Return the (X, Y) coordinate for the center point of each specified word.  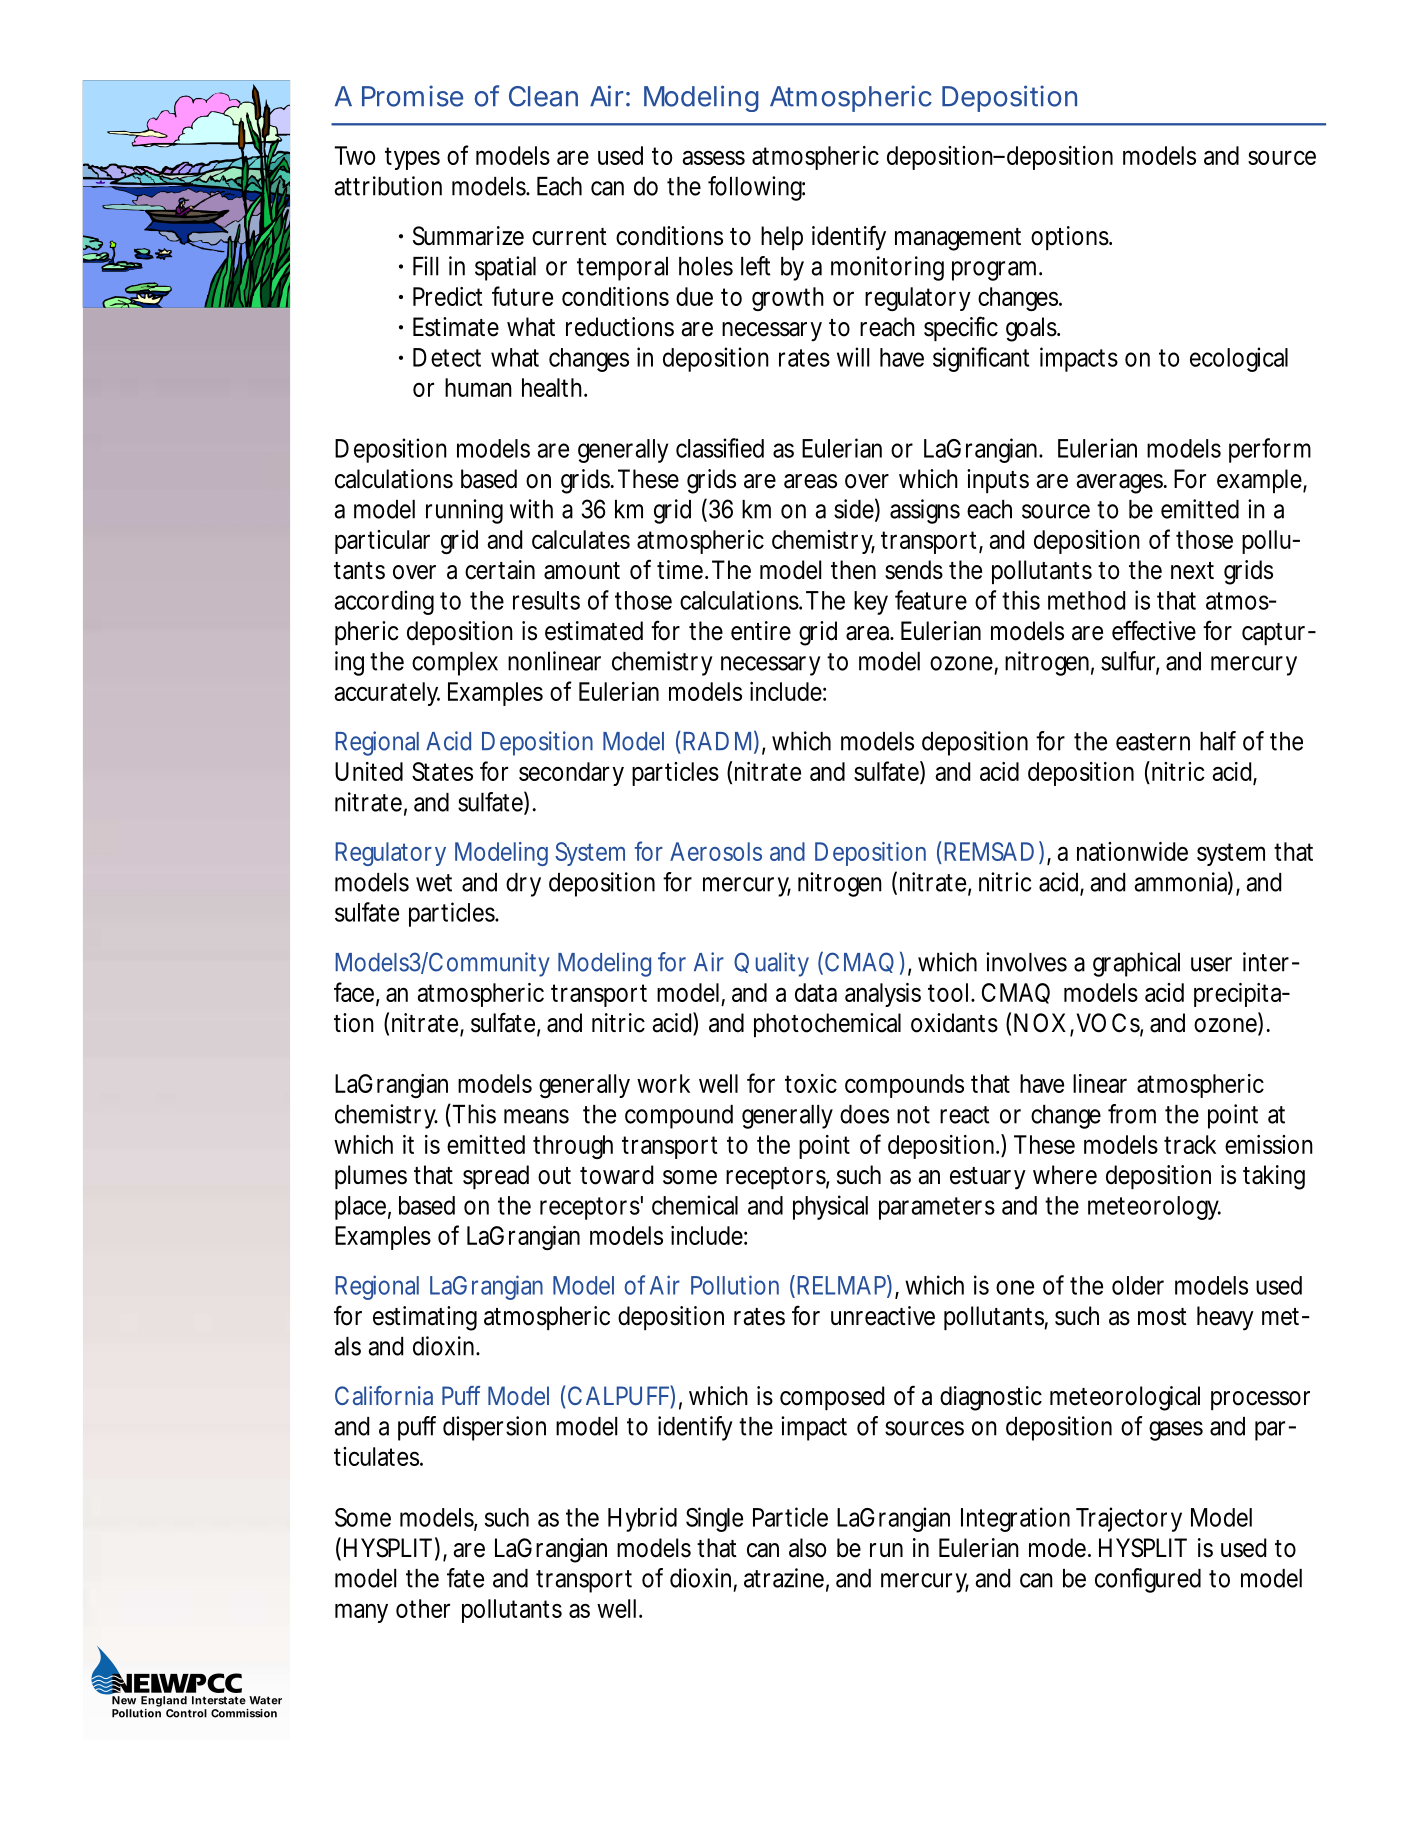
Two (355, 155)
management (958, 239)
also (807, 1548)
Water (265, 1700)
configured (1148, 1580)
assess (714, 157)
